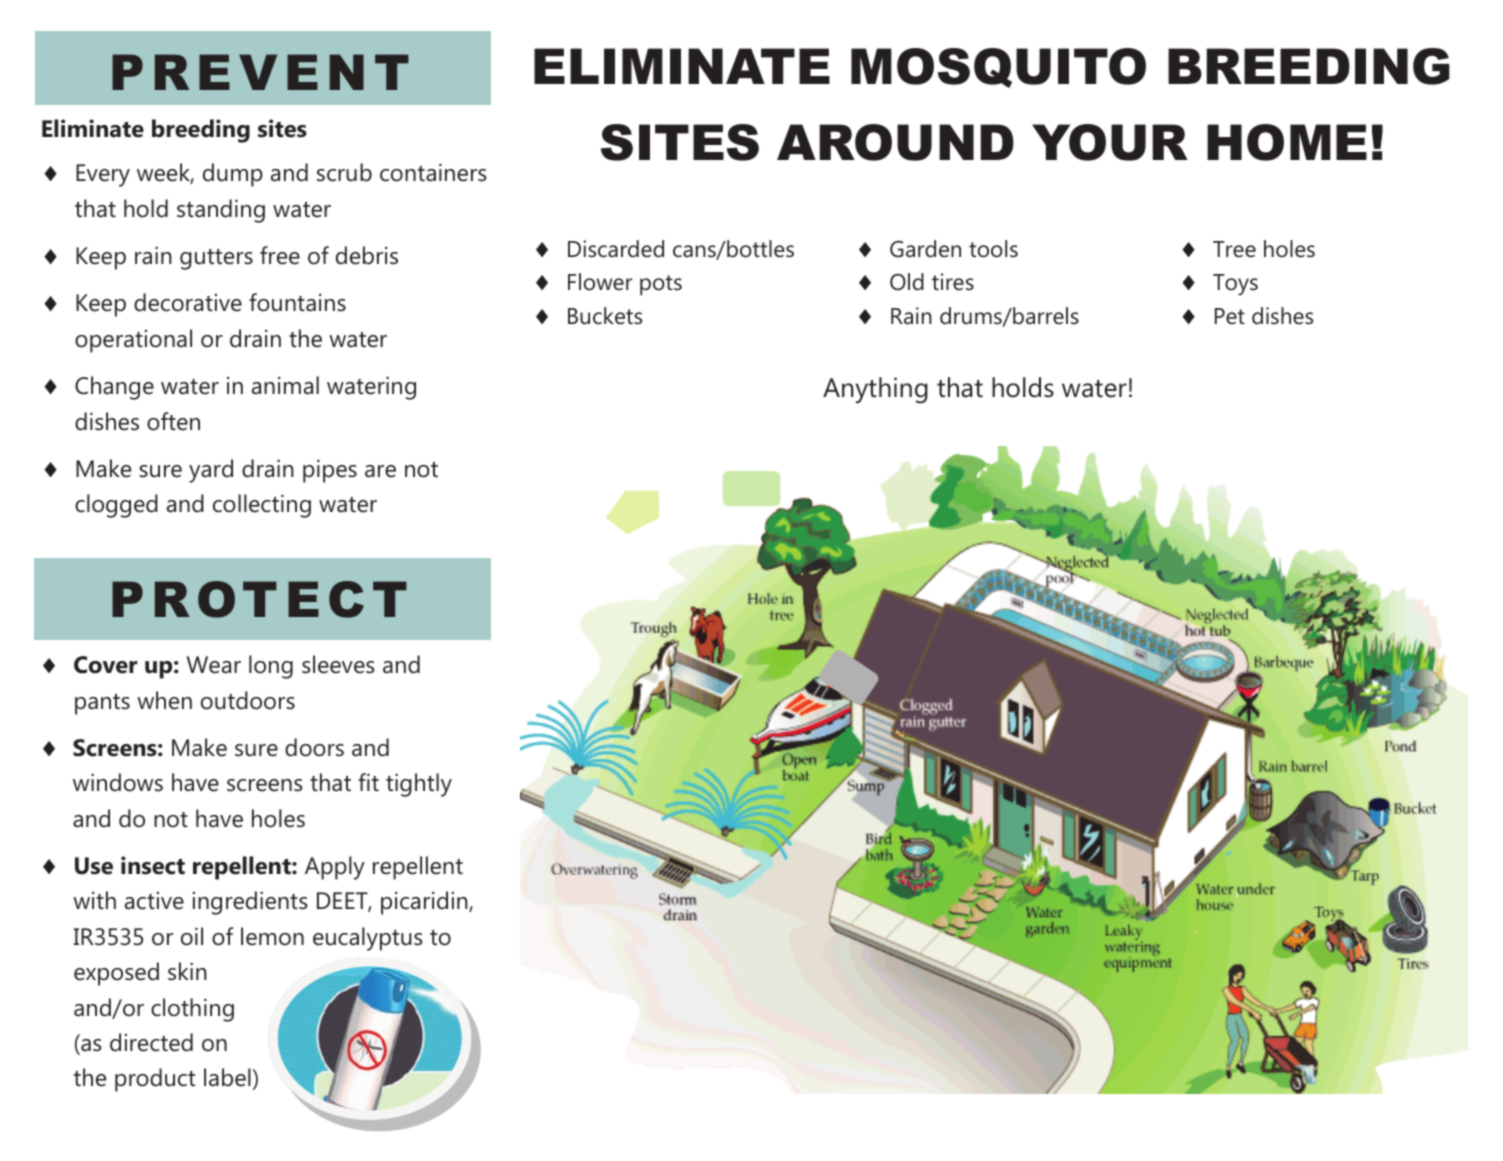 This screenshot has height=1161, width=1503. What do you see at coordinates (895, 142) in the screenshot?
I see `AROUND` at bounding box center [895, 142].
